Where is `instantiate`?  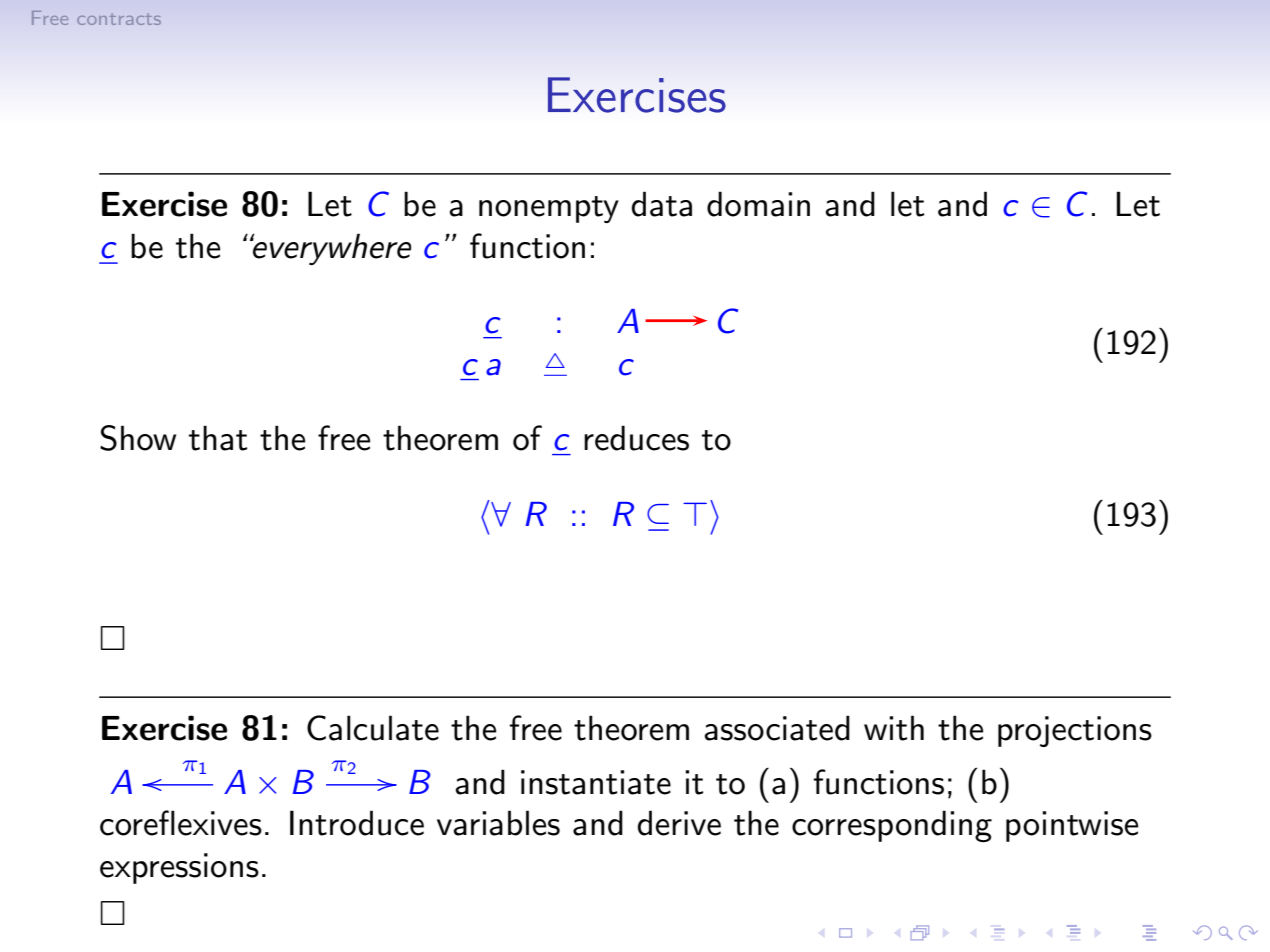
instantiate is located at coordinates (596, 782).
